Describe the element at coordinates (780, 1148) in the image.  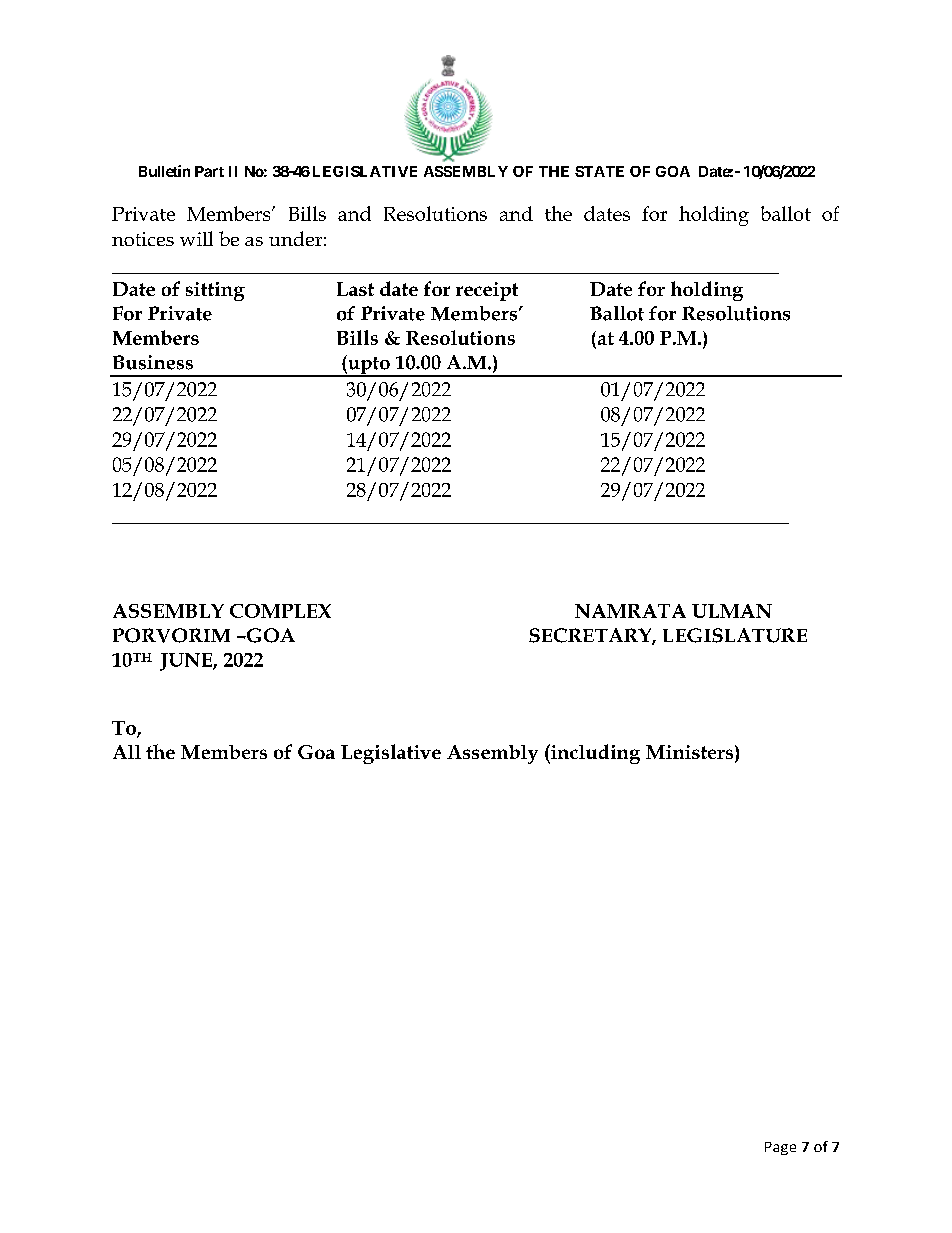
I see `Page` at that location.
